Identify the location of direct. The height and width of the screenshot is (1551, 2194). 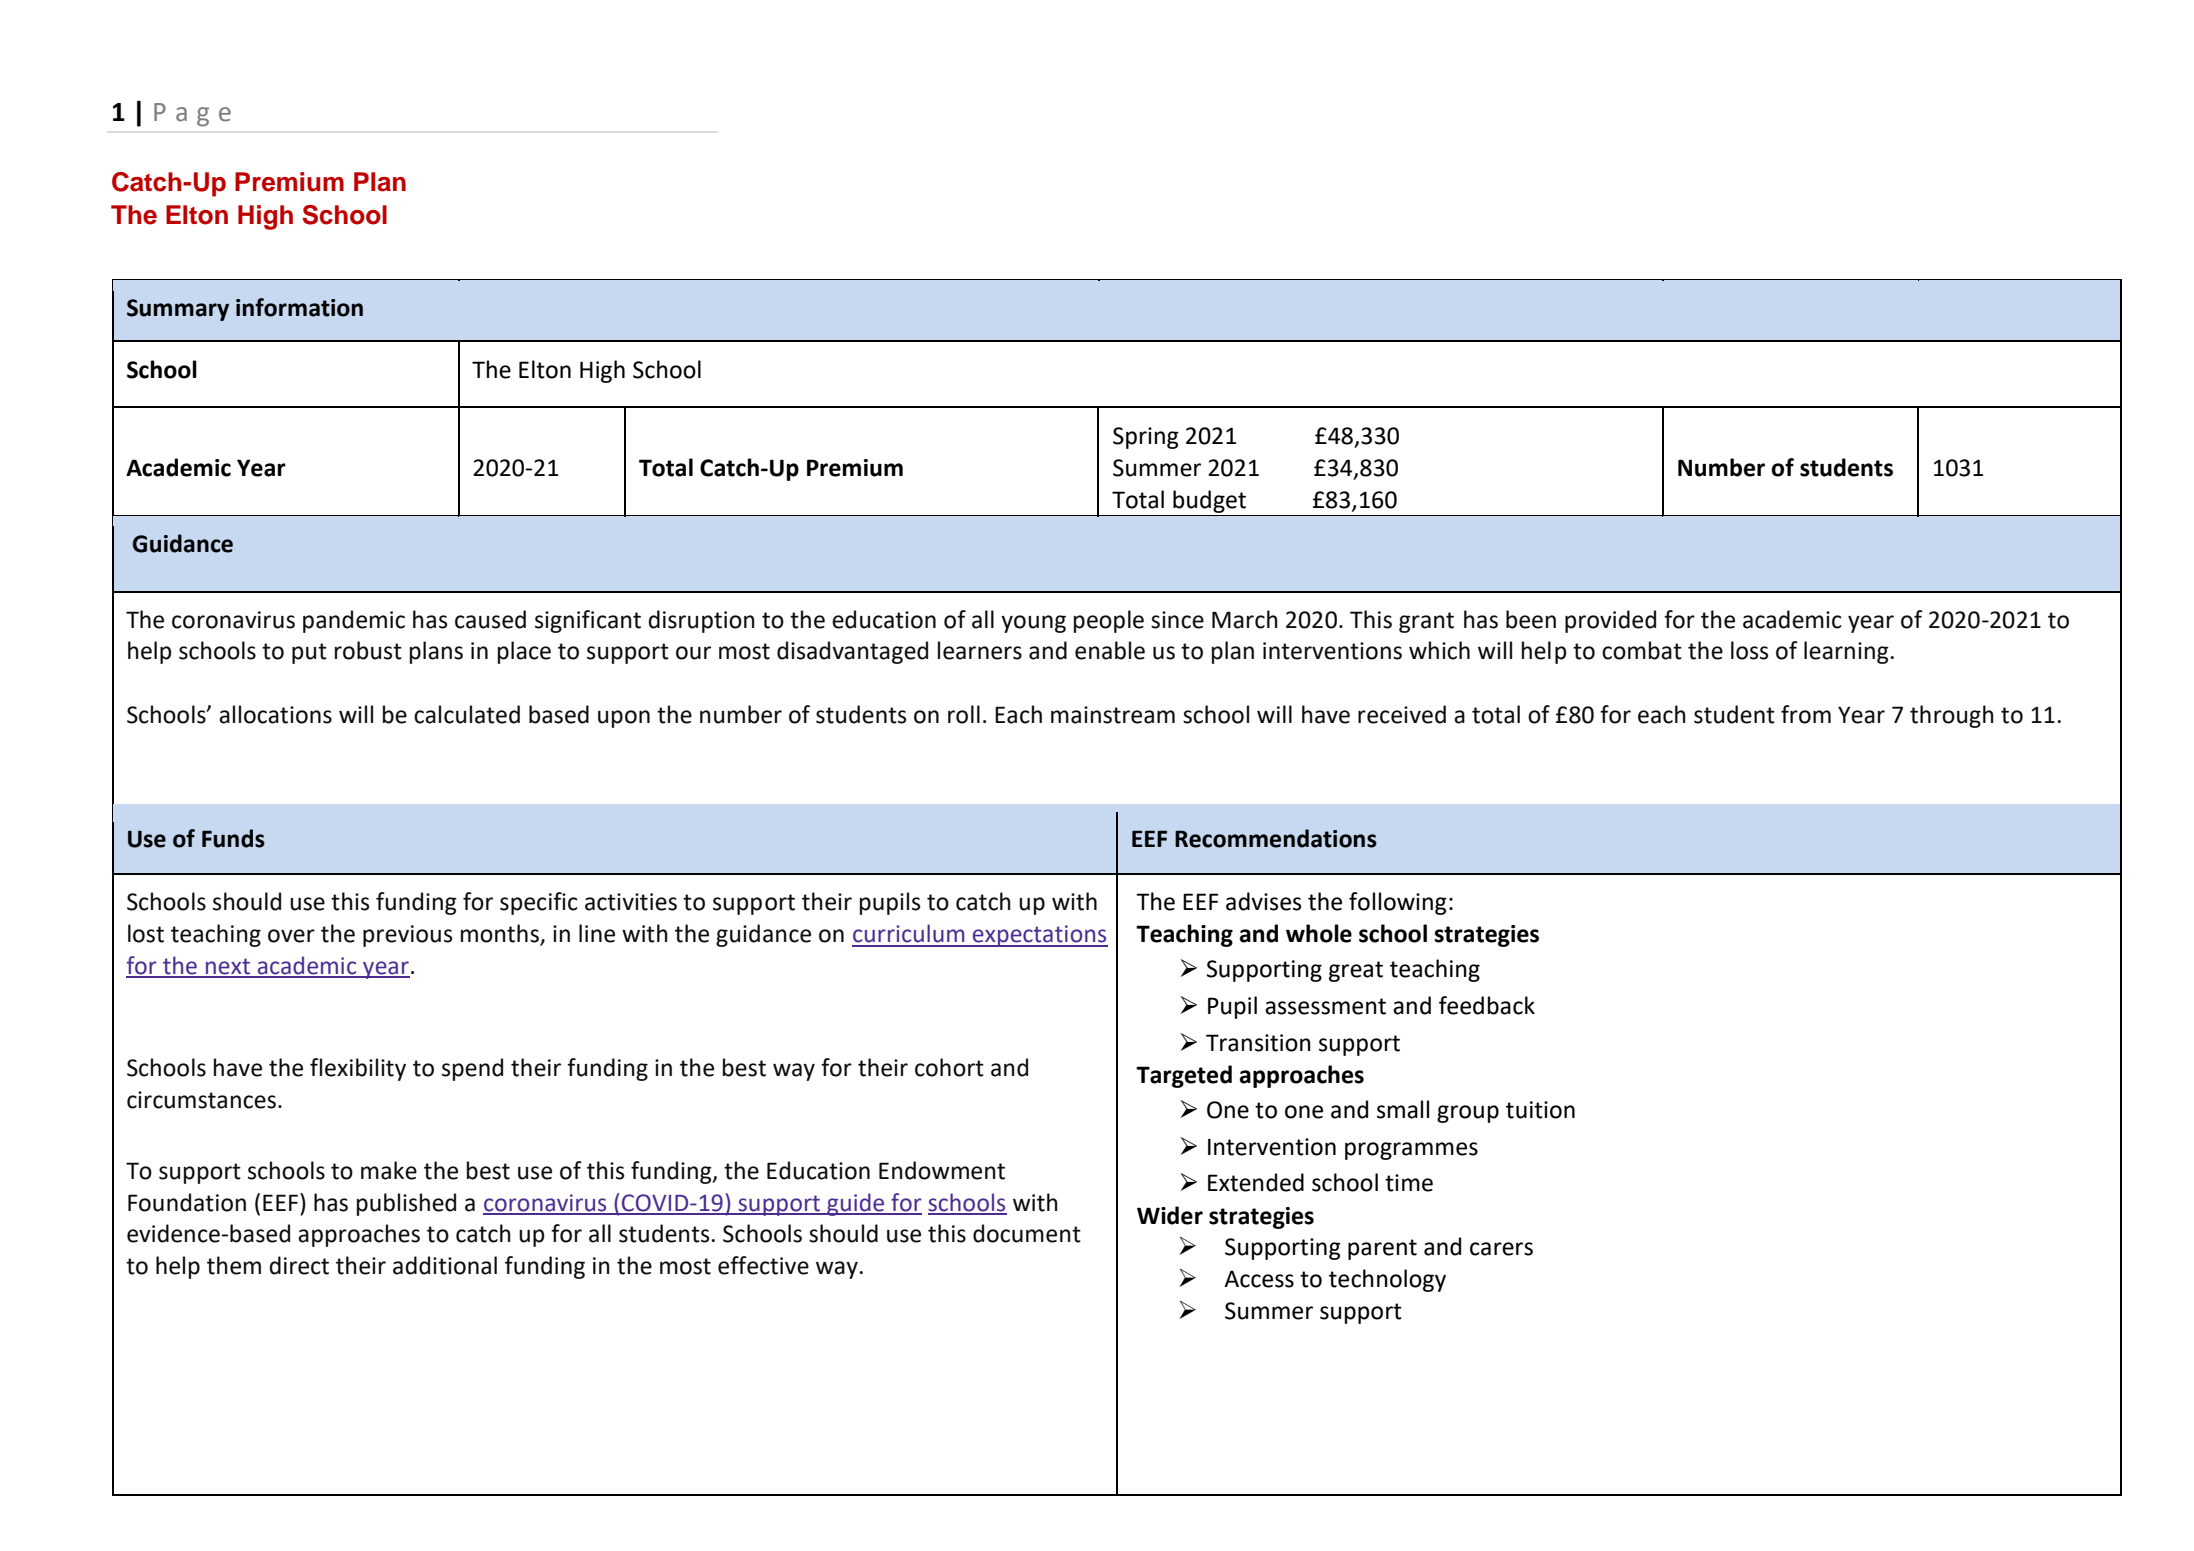
(299, 1265).
